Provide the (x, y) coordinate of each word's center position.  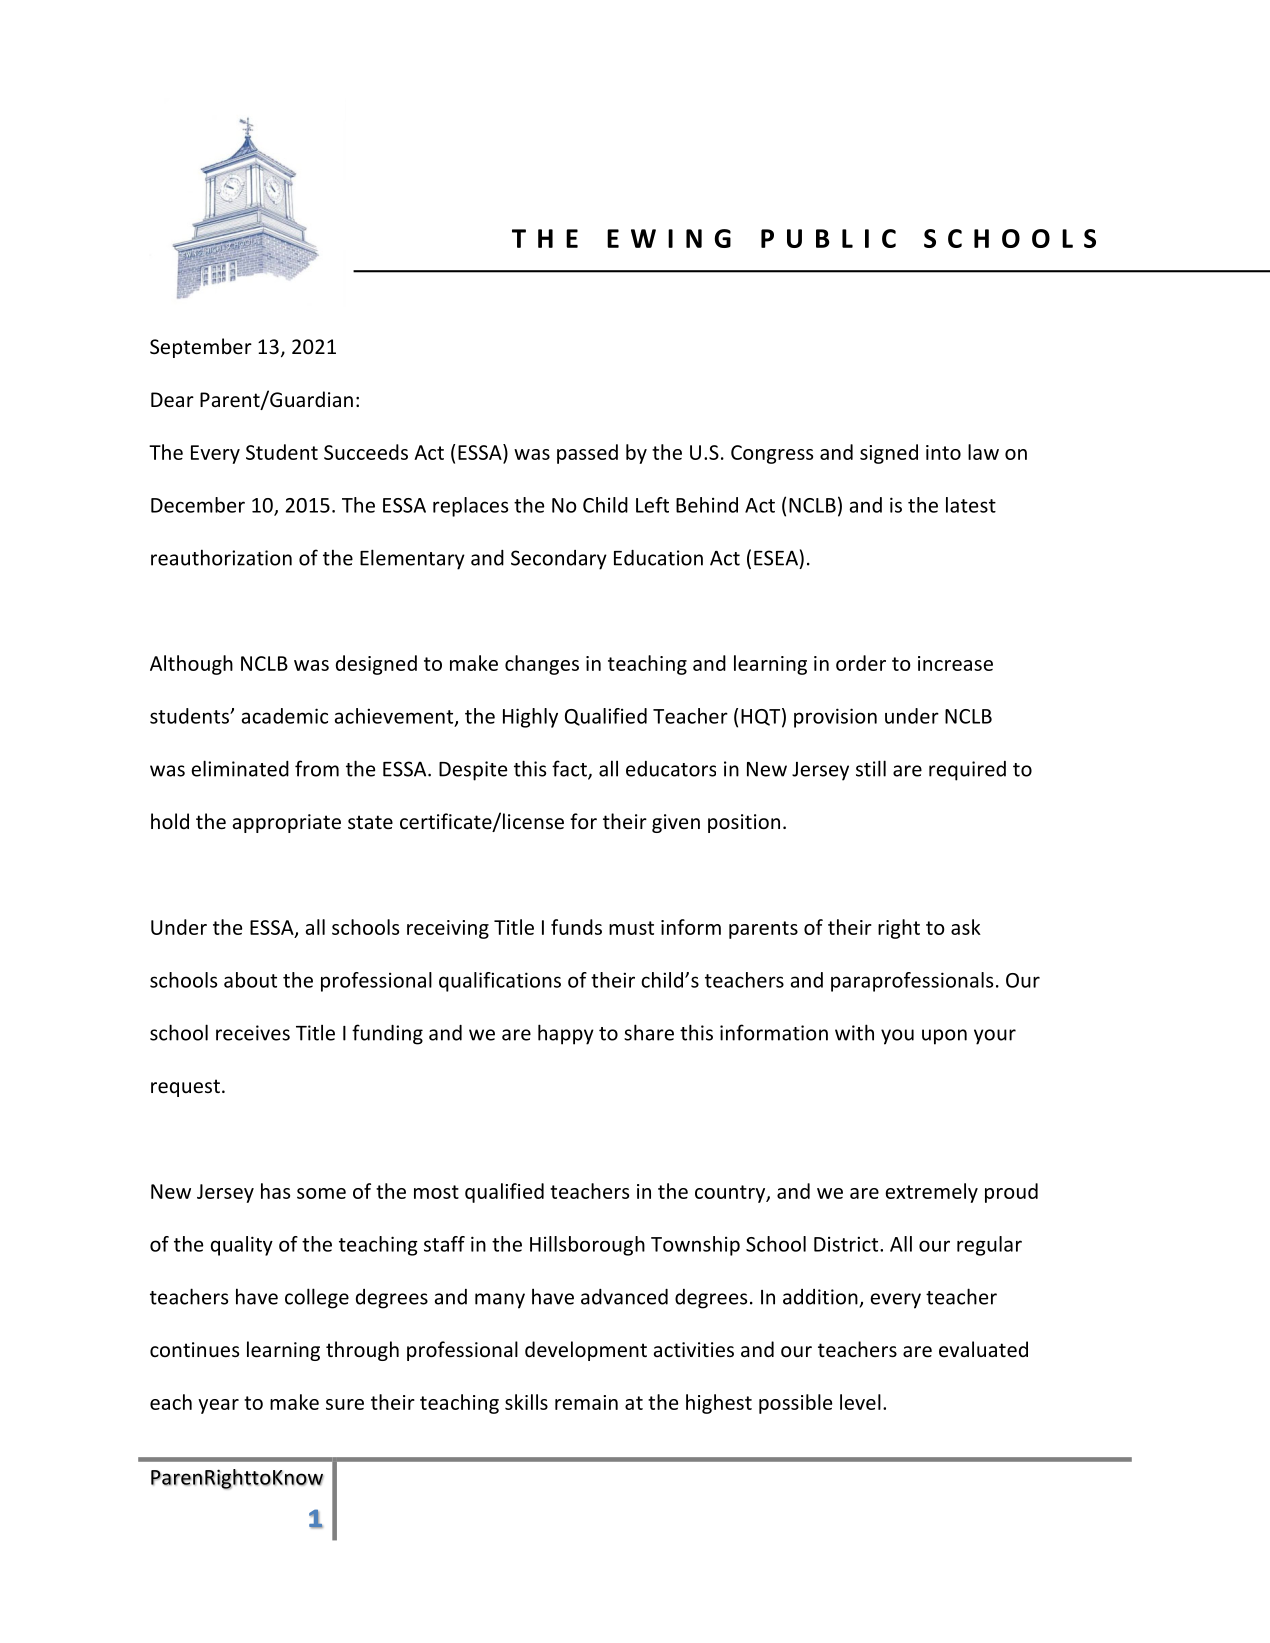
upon (944, 1037)
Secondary (559, 560)
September (201, 348)
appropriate (287, 823)
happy (566, 1034)
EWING (669, 238)
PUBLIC (828, 238)
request (185, 1088)
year (218, 1406)
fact (570, 769)
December (198, 505)
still (871, 768)
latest (971, 505)
